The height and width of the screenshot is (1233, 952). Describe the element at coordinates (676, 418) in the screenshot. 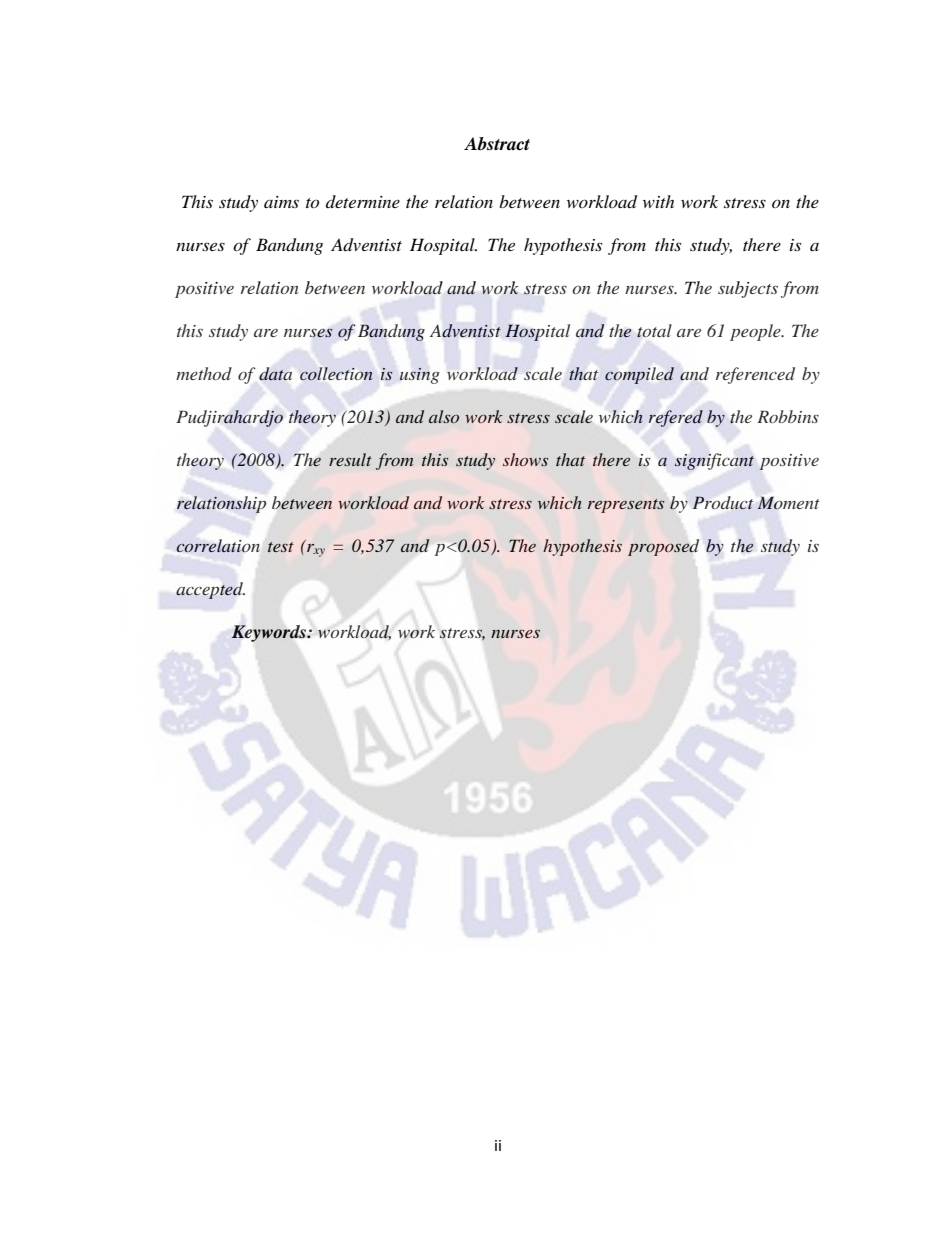

I see `refered` at that location.
